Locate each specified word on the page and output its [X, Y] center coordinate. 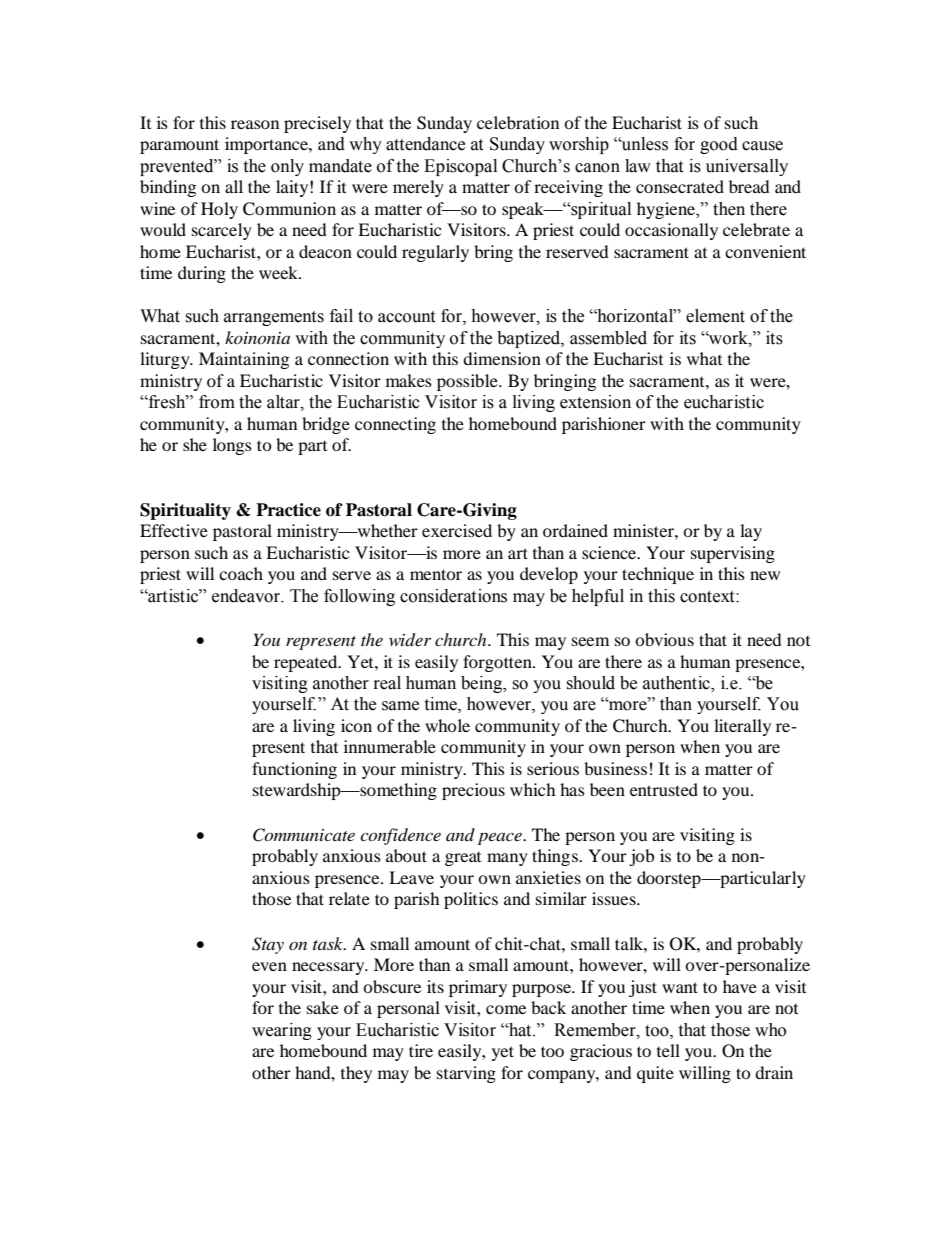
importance [267, 145]
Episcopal [460, 167]
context [708, 597]
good [719, 145]
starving [466, 1074]
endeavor [247, 596]
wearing [282, 1031]
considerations [453, 596]
